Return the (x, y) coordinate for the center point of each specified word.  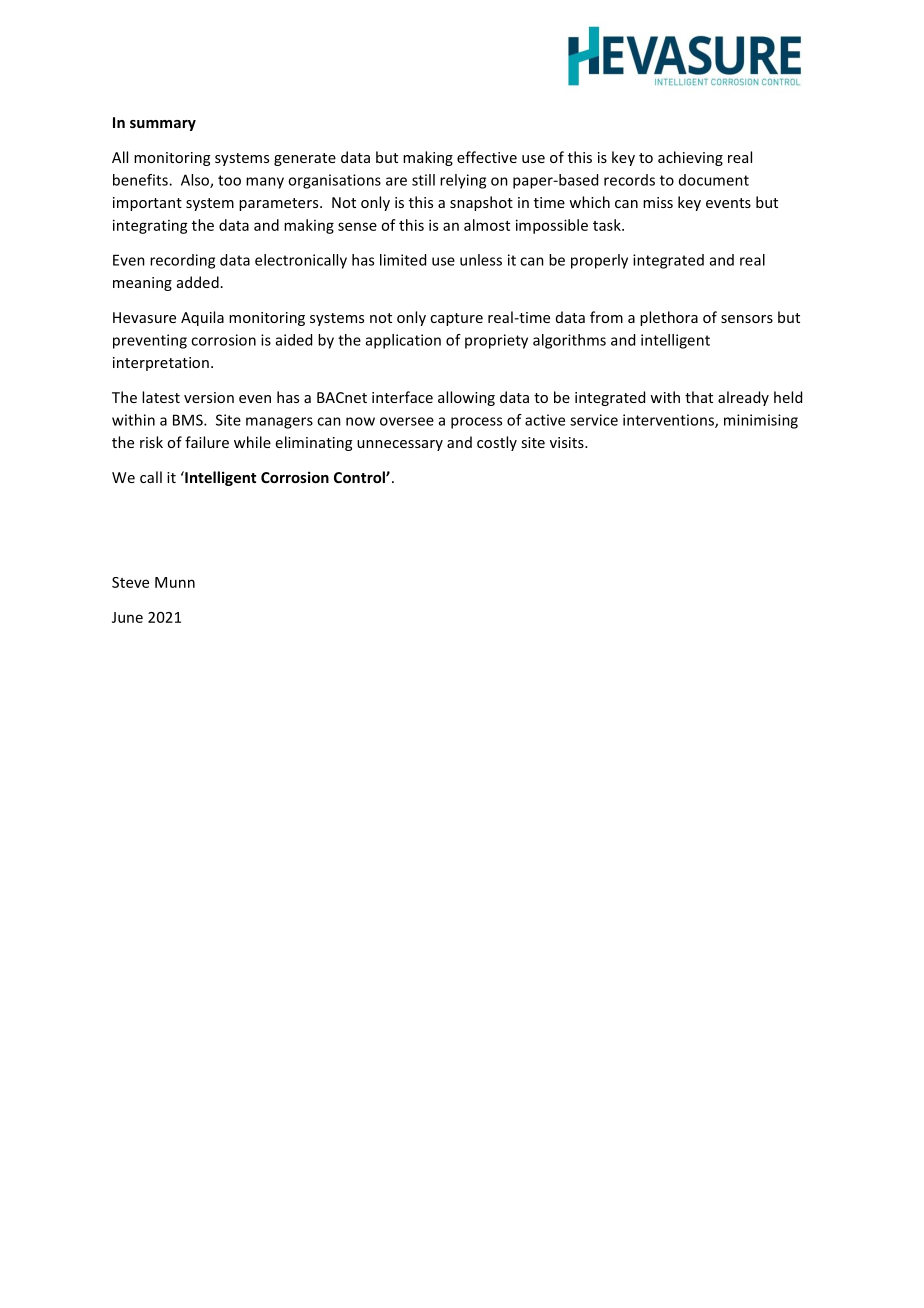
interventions (669, 421)
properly (599, 261)
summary (163, 125)
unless (481, 260)
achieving (690, 158)
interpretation (161, 364)
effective (487, 157)
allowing (466, 398)
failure (207, 442)
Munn (175, 582)
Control (360, 477)
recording (182, 261)
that (699, 397)
